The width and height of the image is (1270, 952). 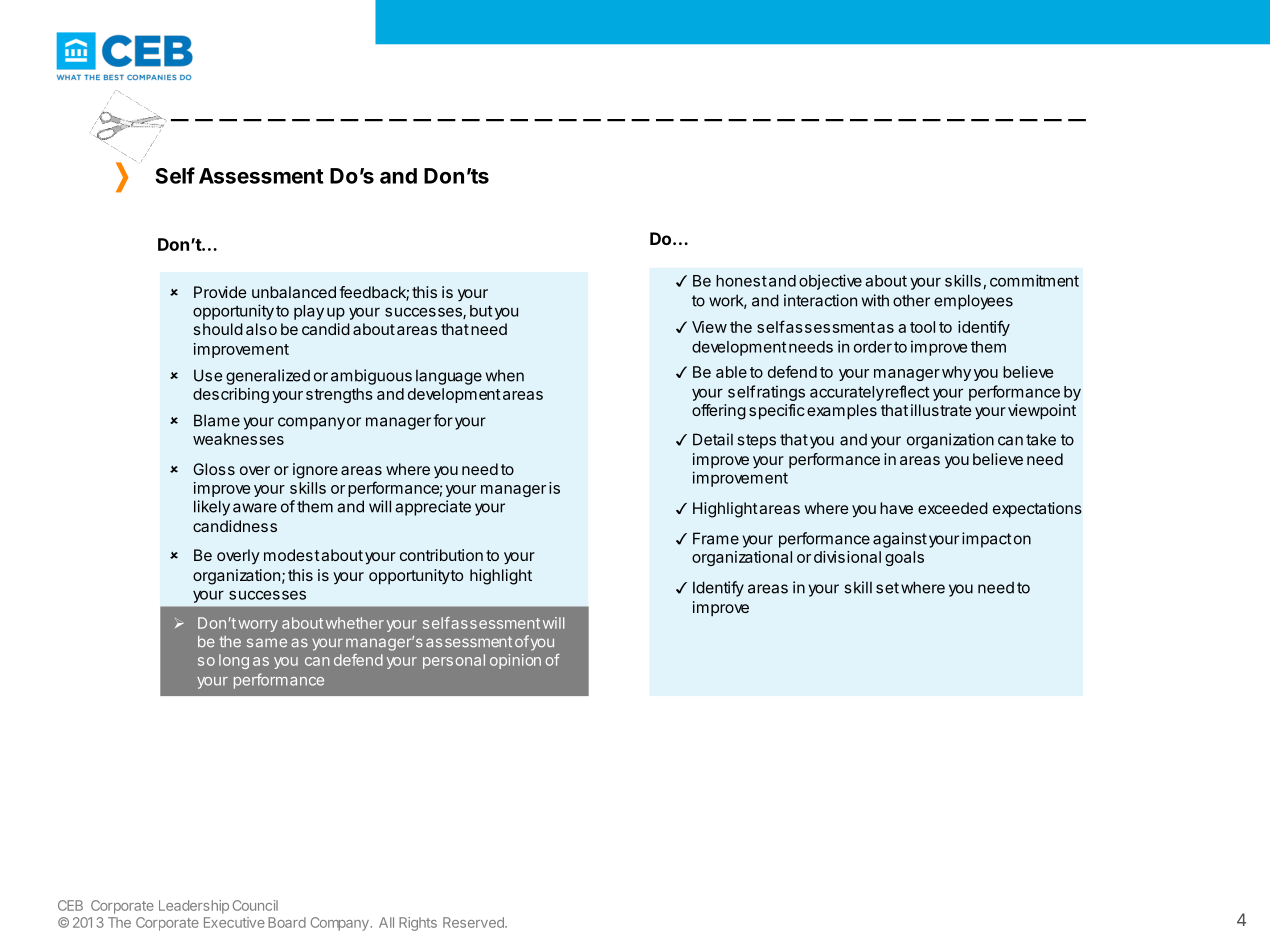 What do you see at coordinates (294, 292) in the image?
I see `unbalanced` at bounding box center [294, 292].
